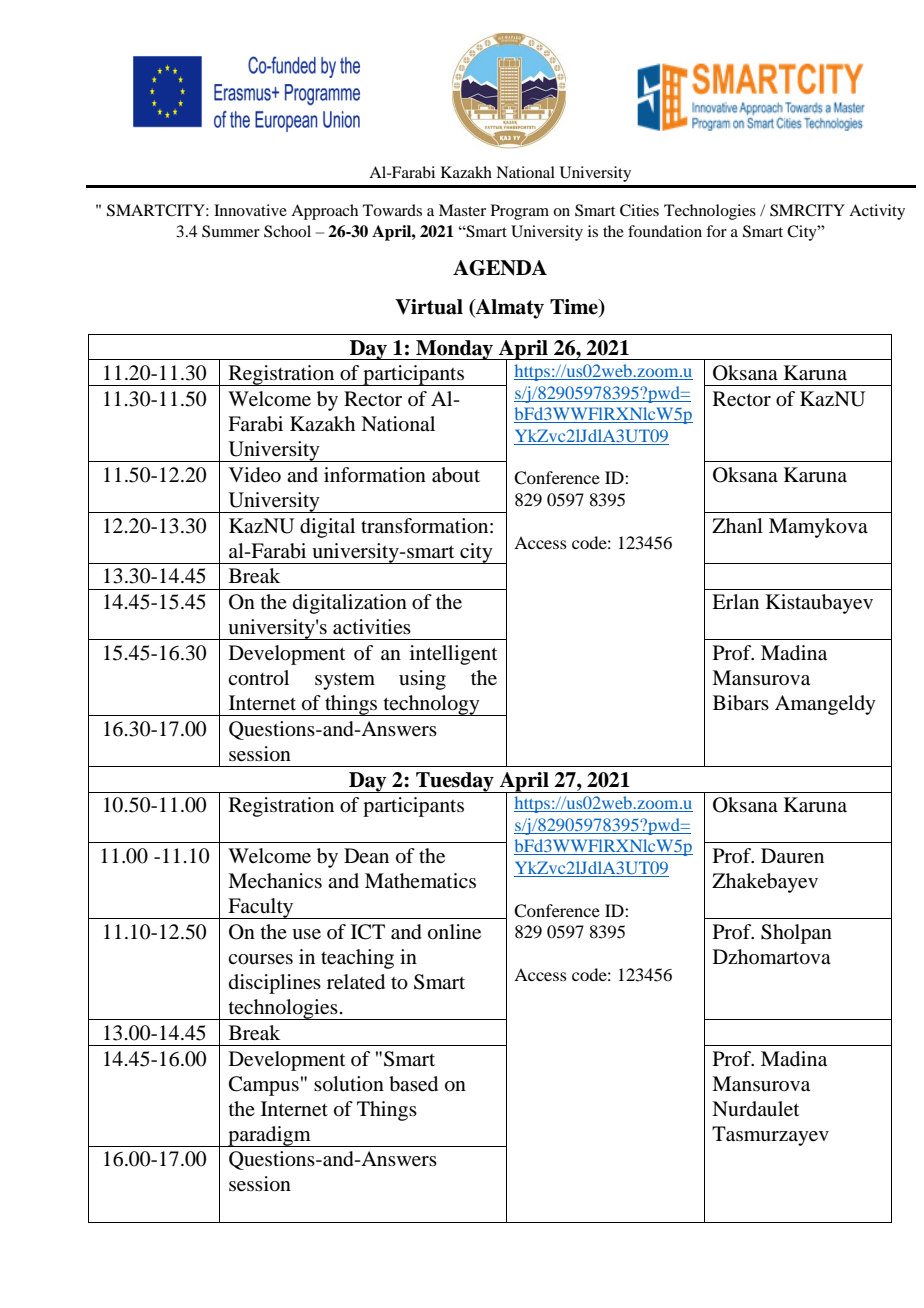  Describe the element at coordinates (454, 932) in the image. I see `online` at that location.
